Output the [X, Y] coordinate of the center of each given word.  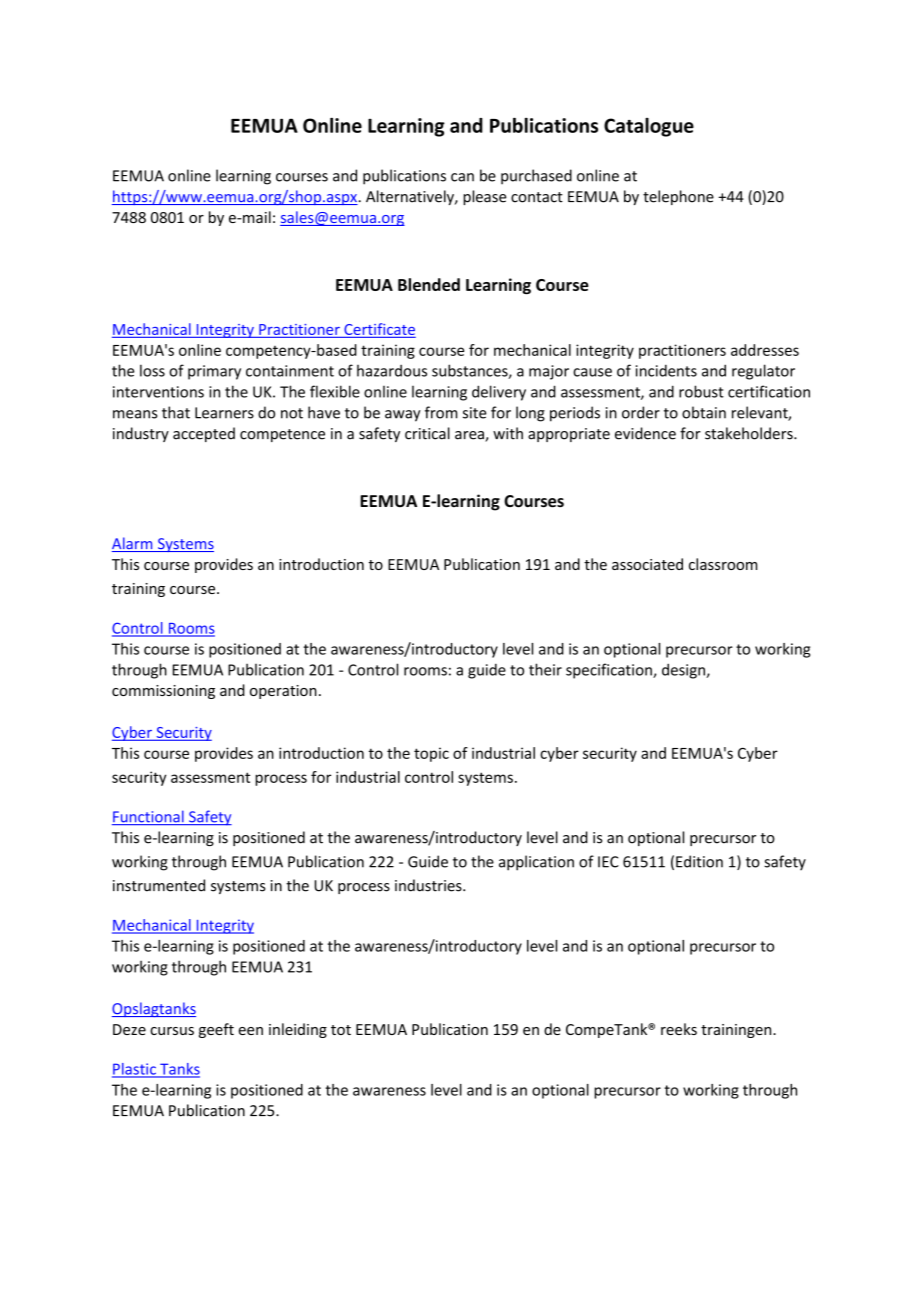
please [484, 197]
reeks [679, 1029]
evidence [645, 433]
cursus [172, 1031]
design [684, 671]
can [462, 177]
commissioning [163, 692]
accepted [204, 434]
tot [341, 1030]
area [470, 436]
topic [431, 754]
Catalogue [649, 127]
